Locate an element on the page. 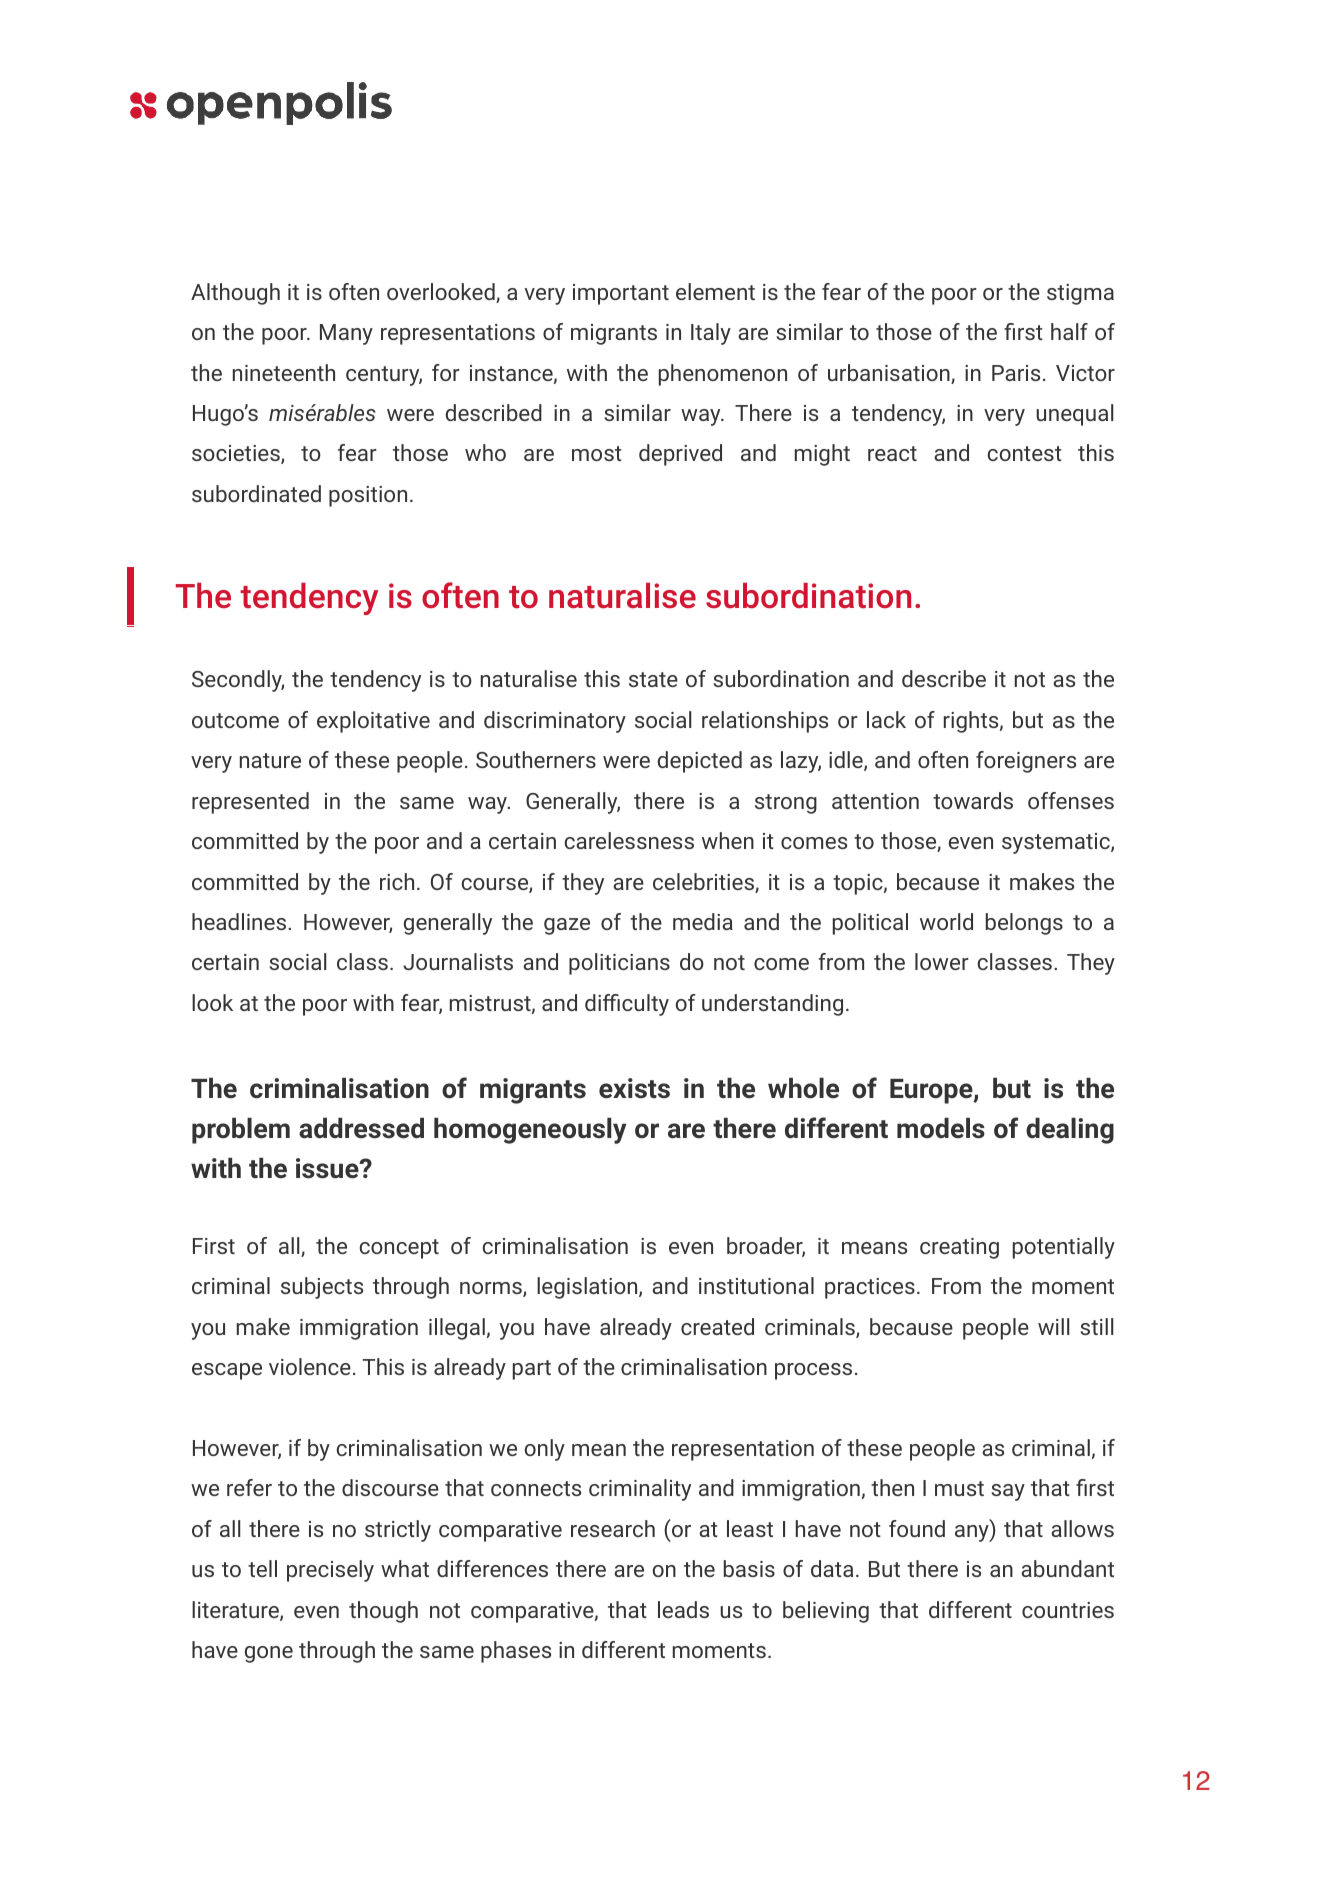 The image size is (1338, 1892). politicians is located at coordinates (619, 964).
